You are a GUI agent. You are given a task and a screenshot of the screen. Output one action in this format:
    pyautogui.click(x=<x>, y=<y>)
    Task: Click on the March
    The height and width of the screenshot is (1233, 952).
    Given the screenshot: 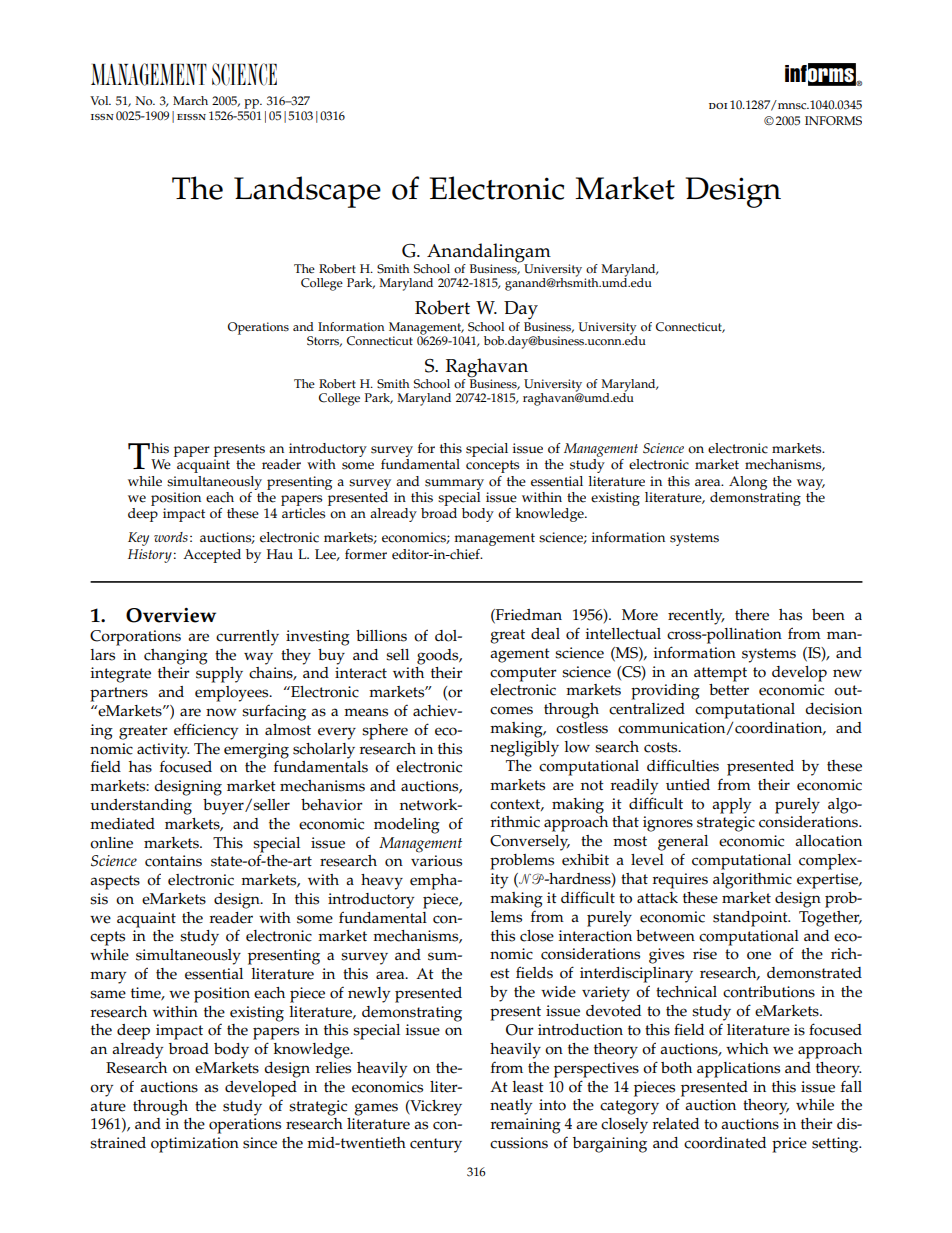 What is the action you would take?
    pyautogui.click(x=190, y=101)
